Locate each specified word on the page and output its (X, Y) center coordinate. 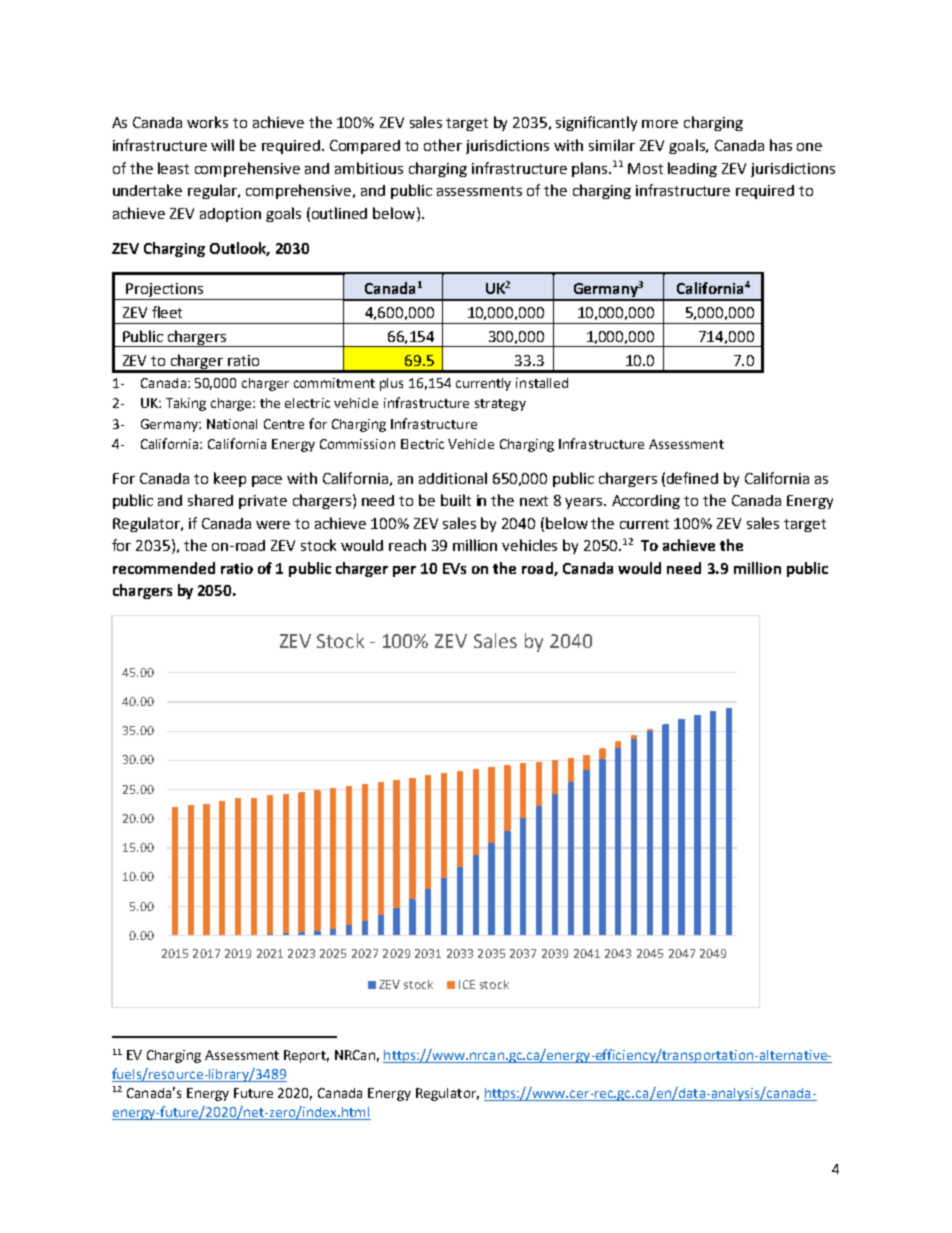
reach (407, 545)
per (404, 571)
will (222, 145)
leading (692, 169)
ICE (467, 984)
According (646, 502)
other (443, 145)
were (273, 525)
